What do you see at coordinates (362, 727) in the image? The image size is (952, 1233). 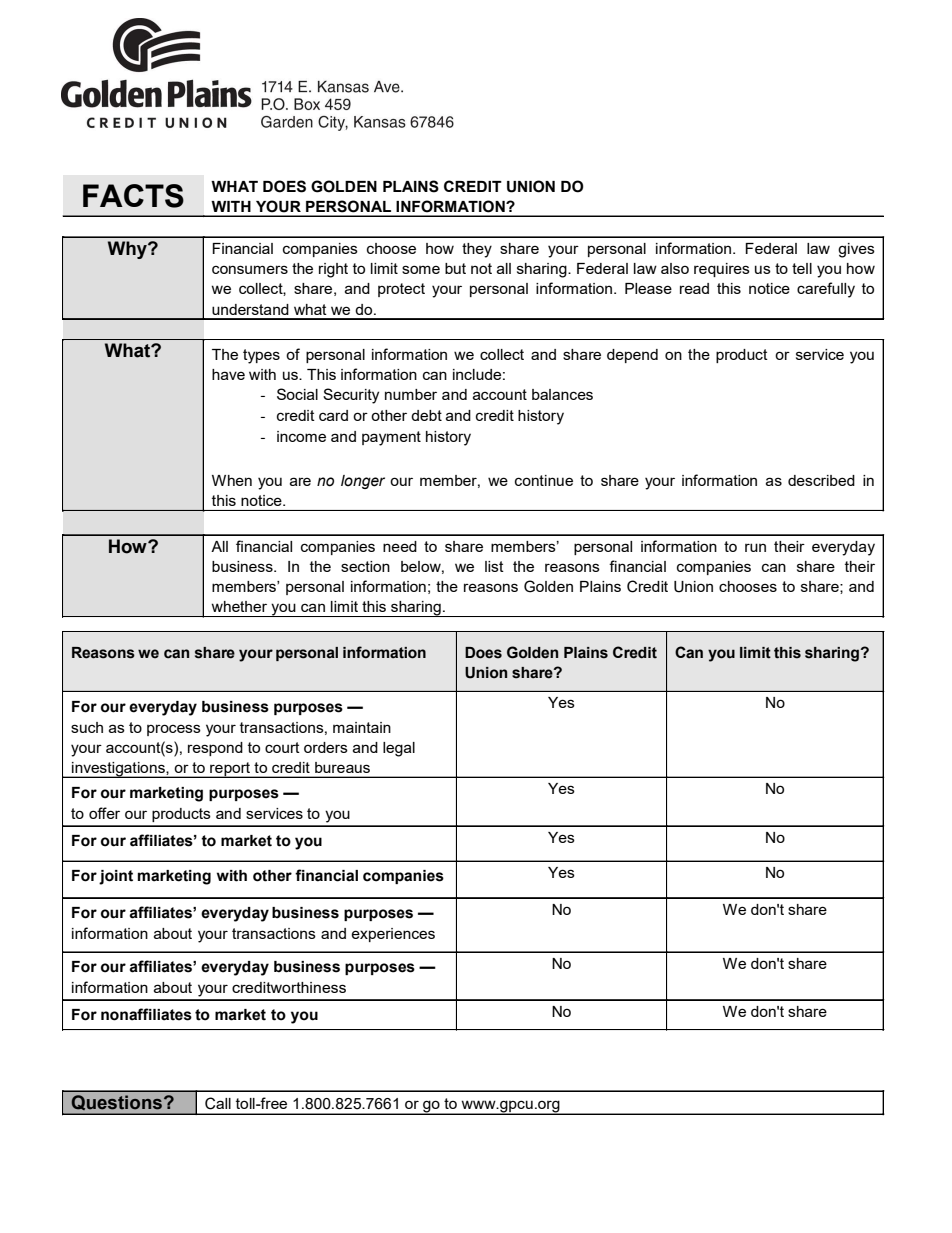 I see `maintain` at bounding box center [362, 727].
